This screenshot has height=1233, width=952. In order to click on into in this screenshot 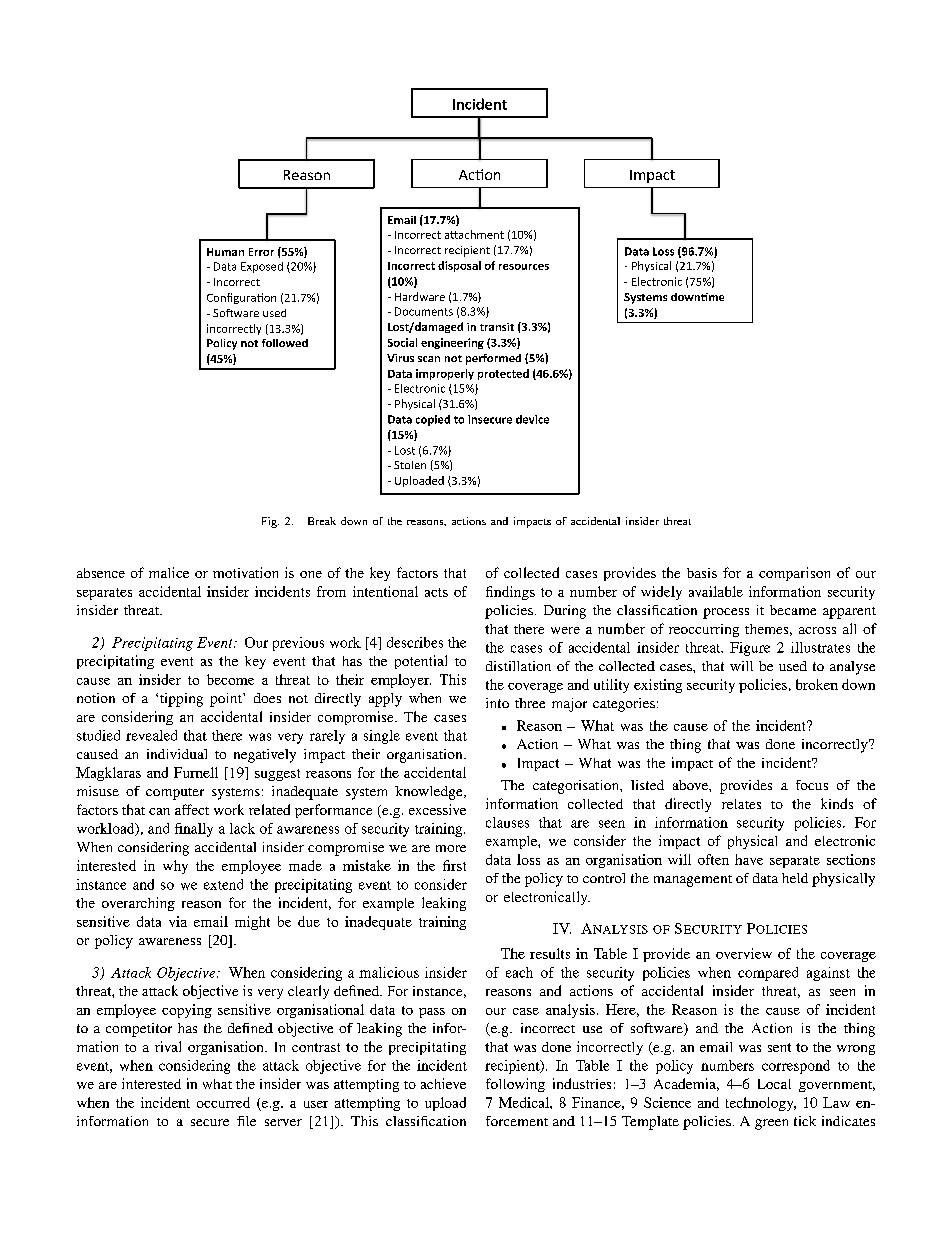, I will do `click(497, 703)`.
